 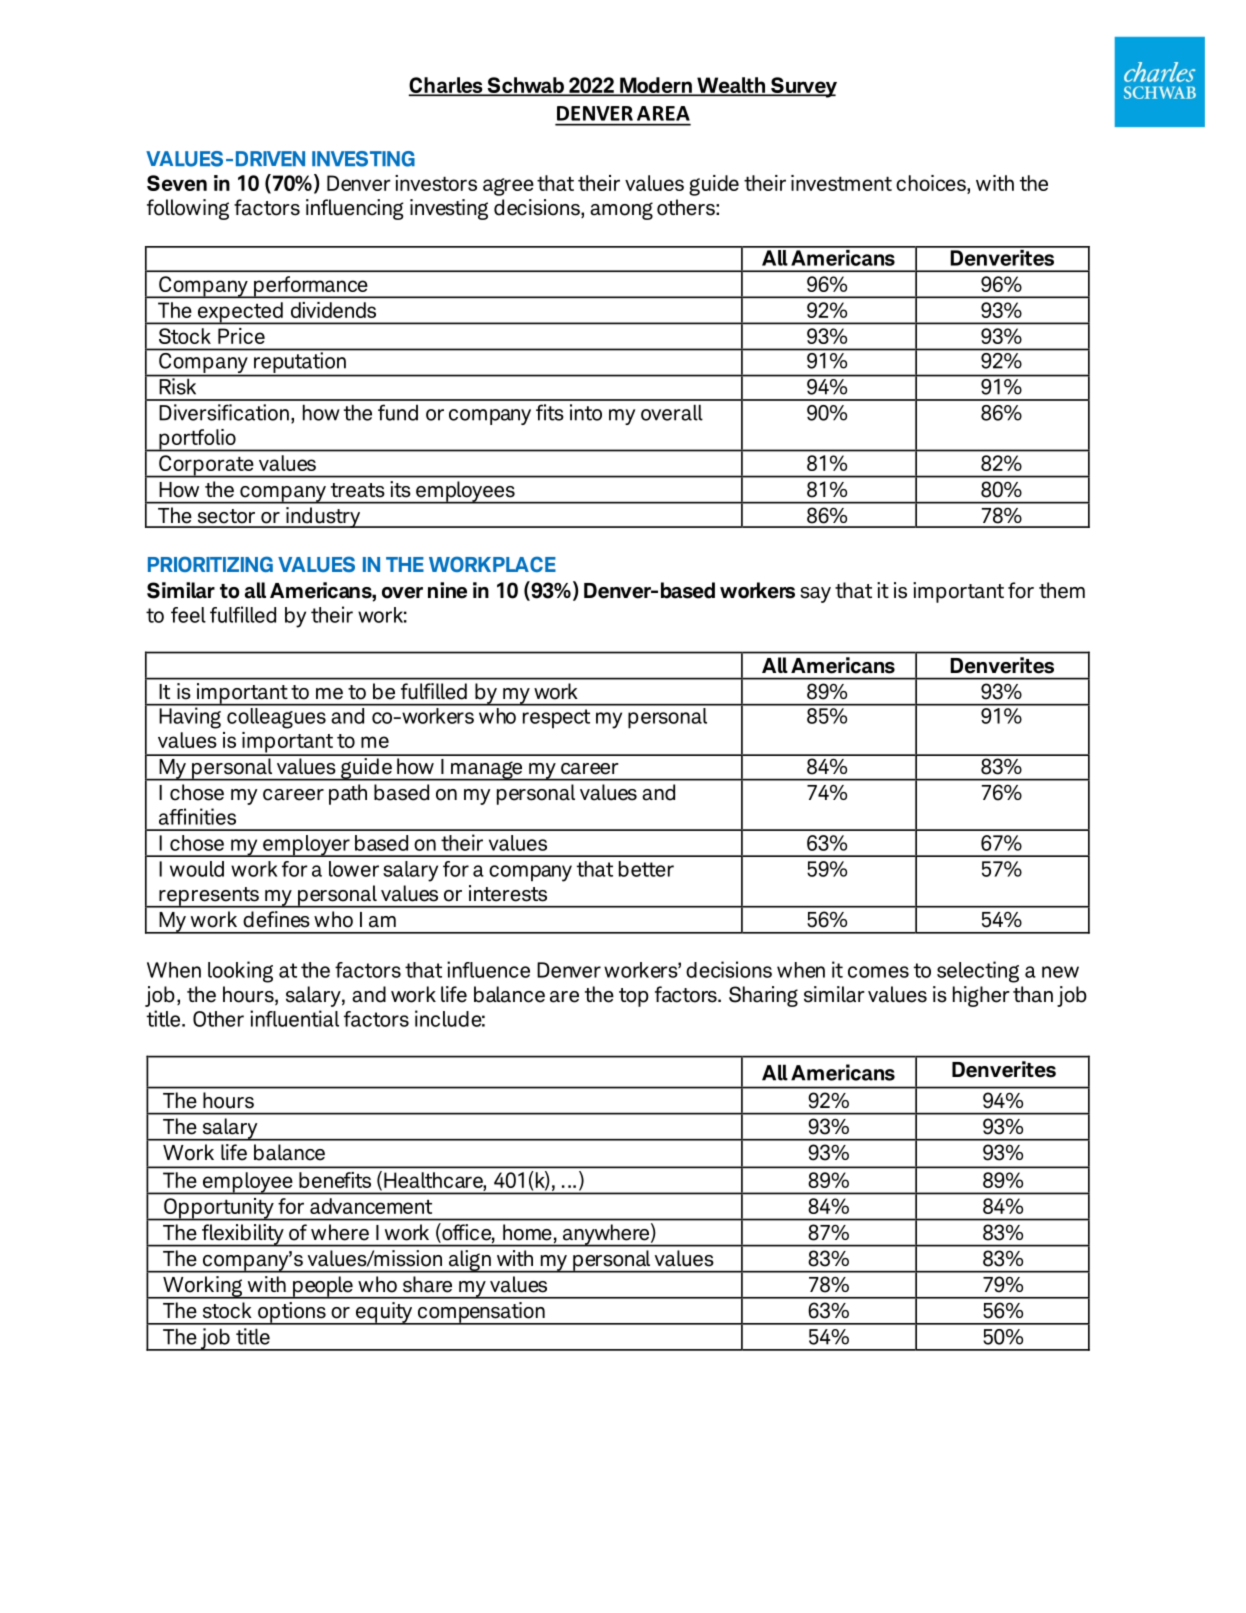 I want to click on path, so click(x=348, y=794).
